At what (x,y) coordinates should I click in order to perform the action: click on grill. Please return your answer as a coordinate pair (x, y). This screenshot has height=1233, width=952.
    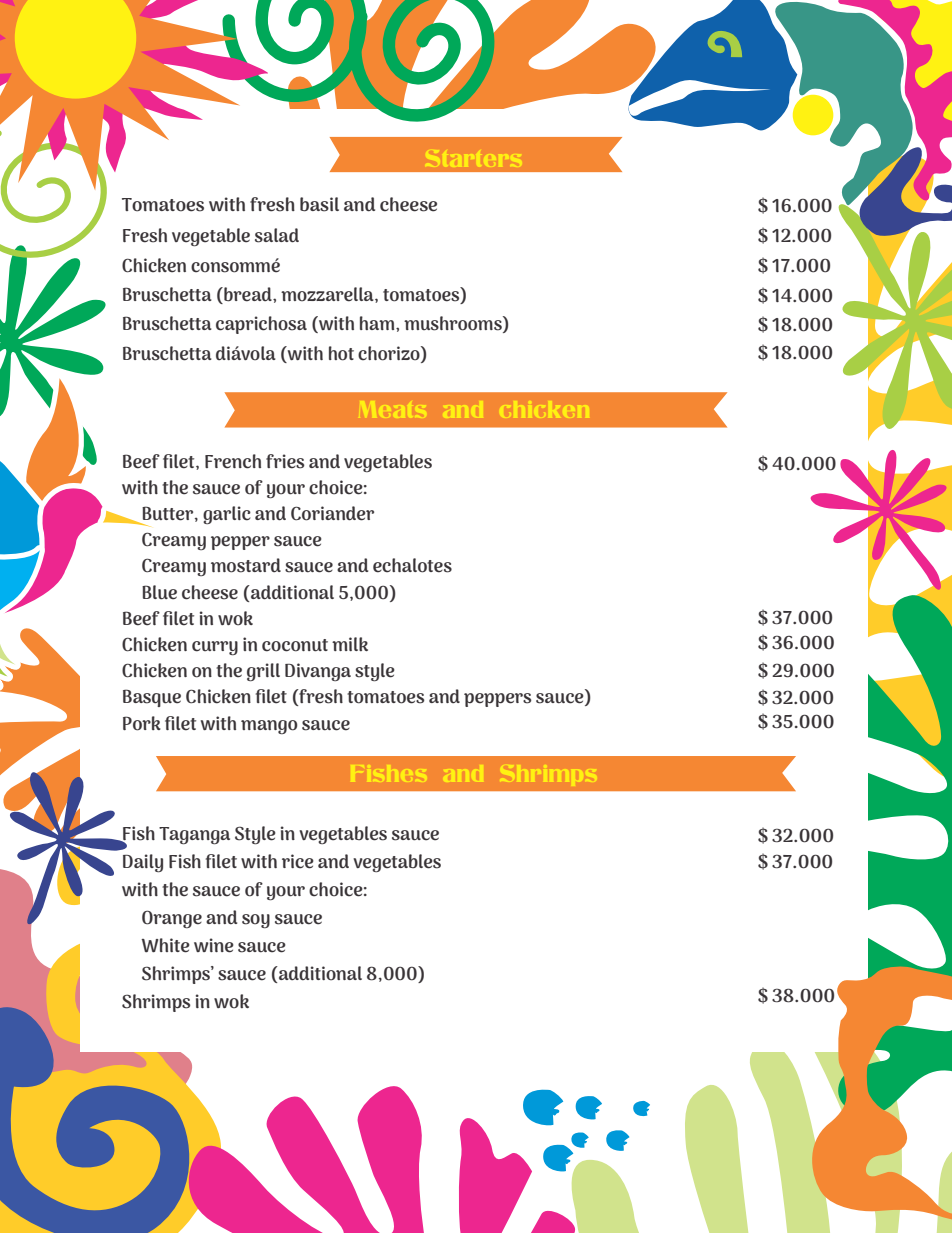
    Looking at the image, I should click on (263, 672).
